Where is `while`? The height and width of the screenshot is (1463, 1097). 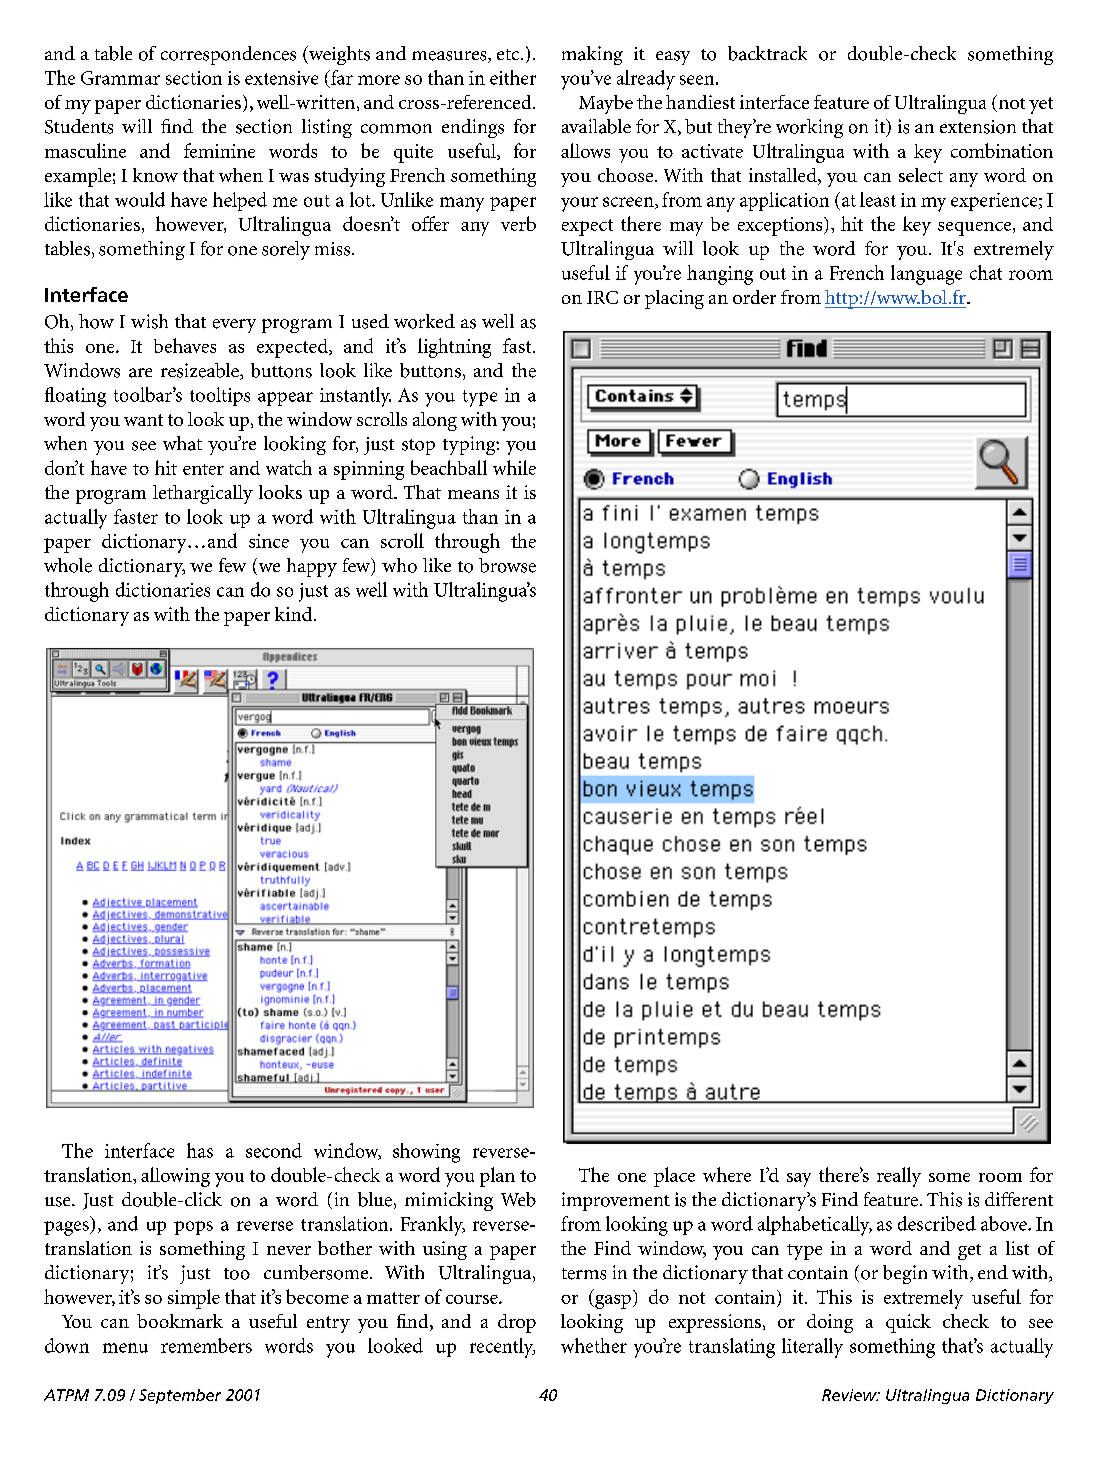
while is located at coordinates (514, 467).
